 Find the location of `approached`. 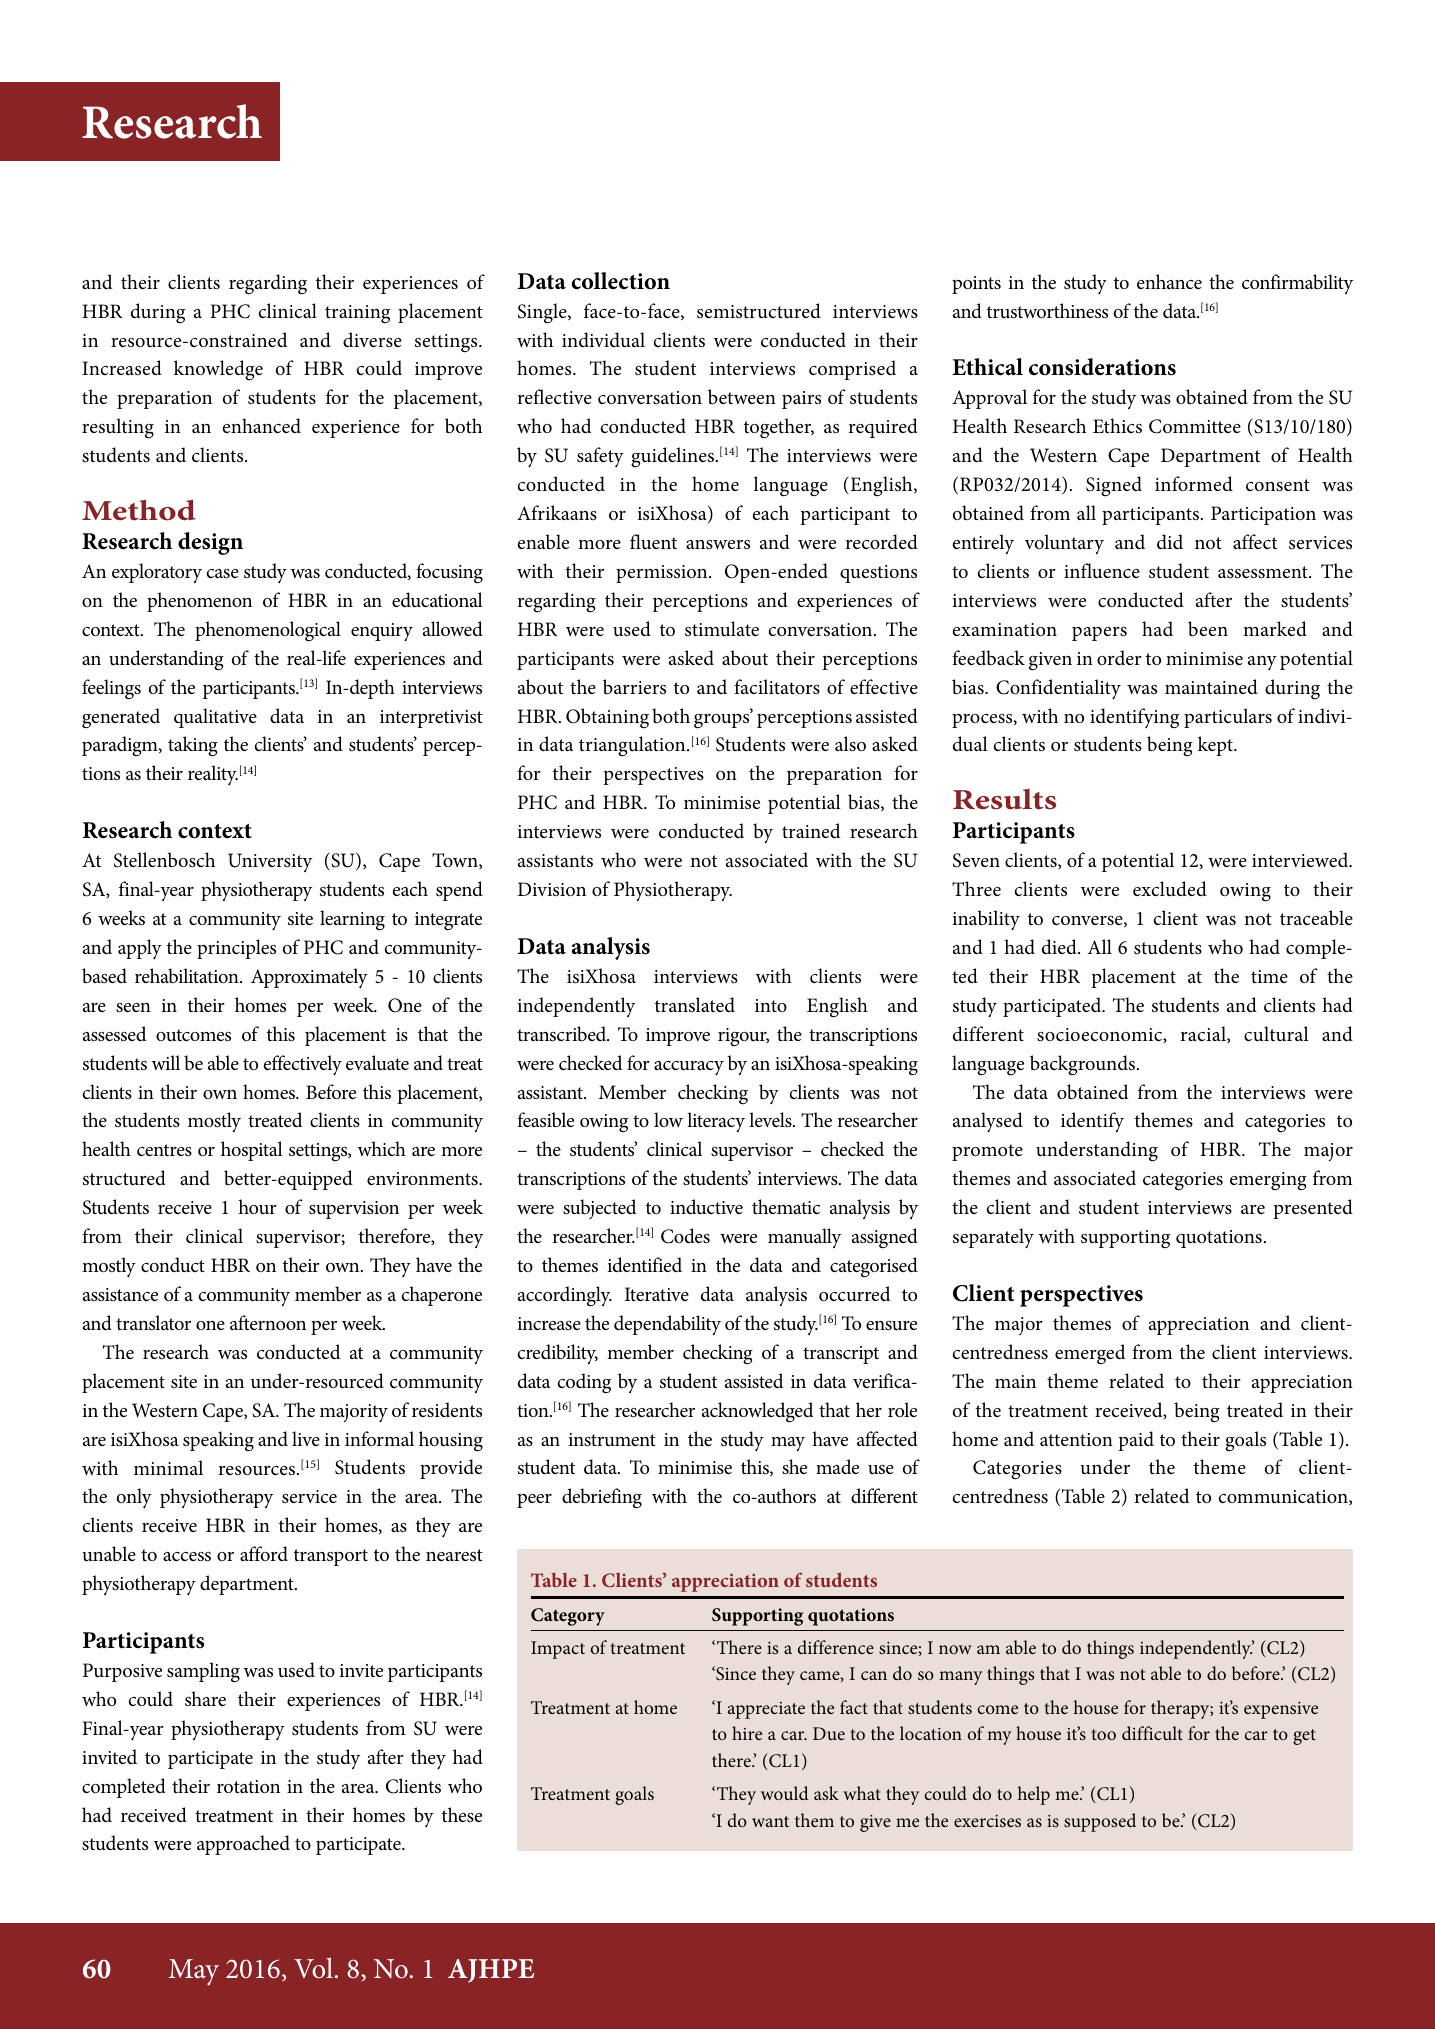

approached is located at coordinates (243, 1845).
